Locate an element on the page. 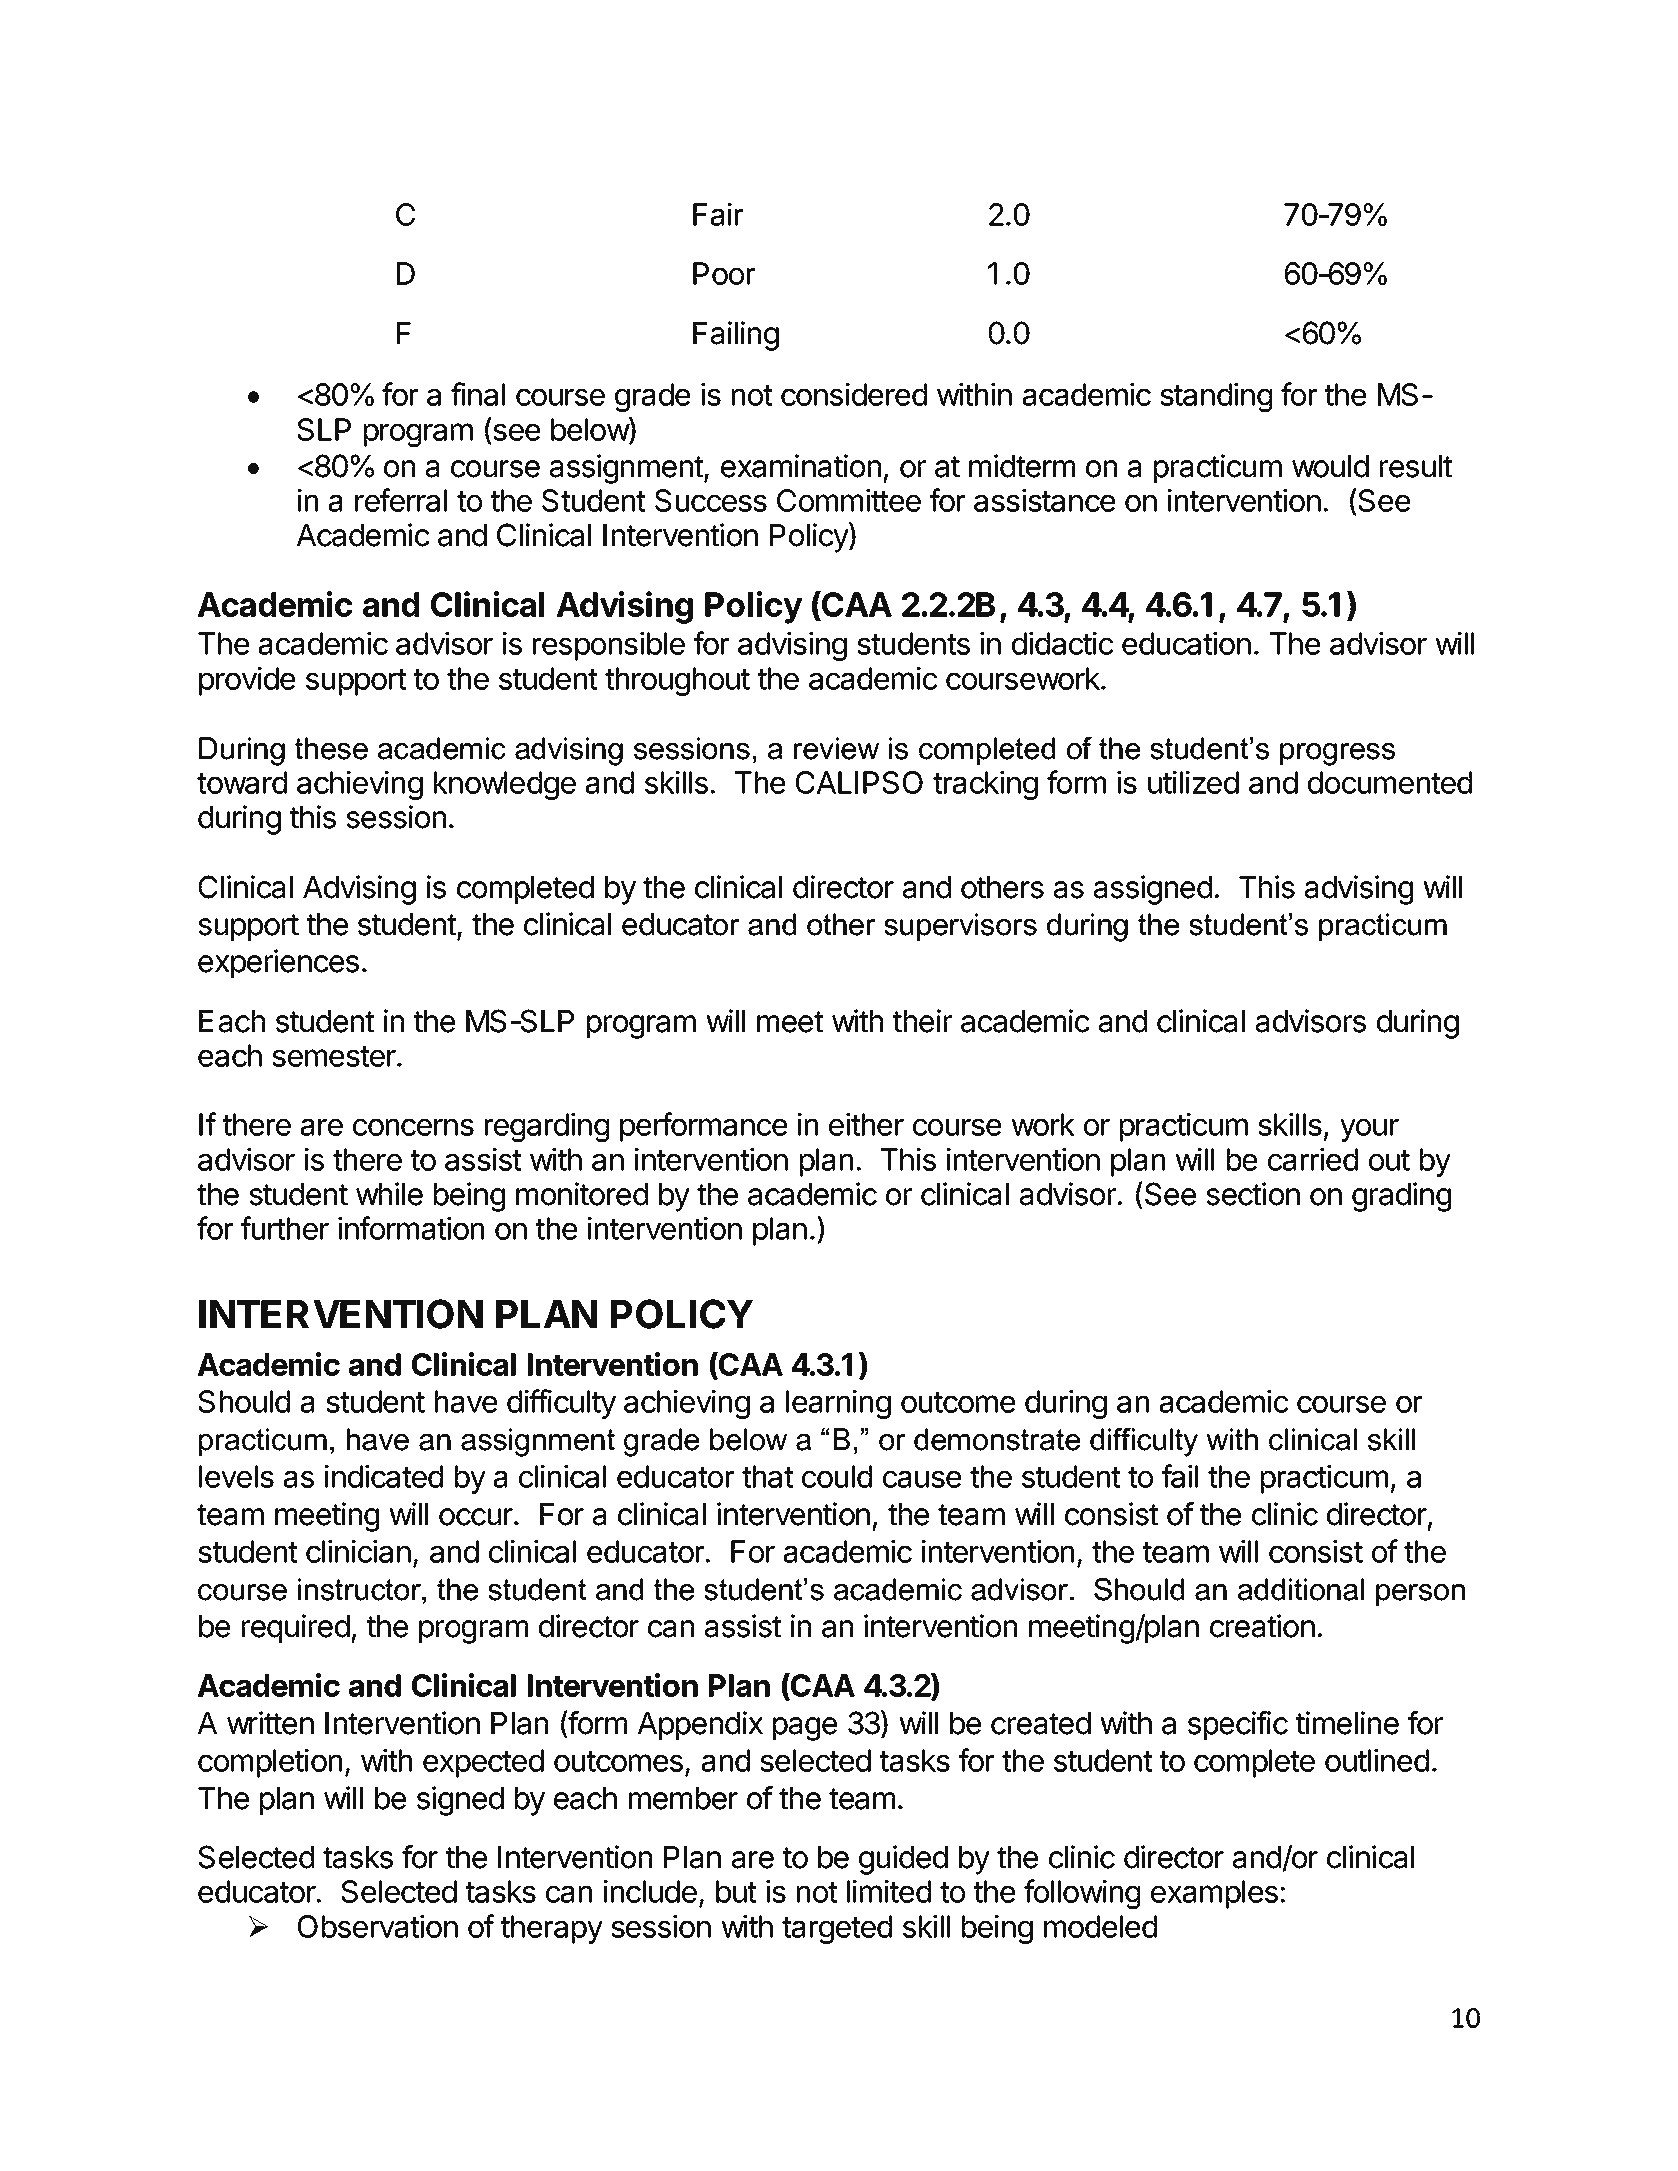  education is located at coordinates (1186, 643).
